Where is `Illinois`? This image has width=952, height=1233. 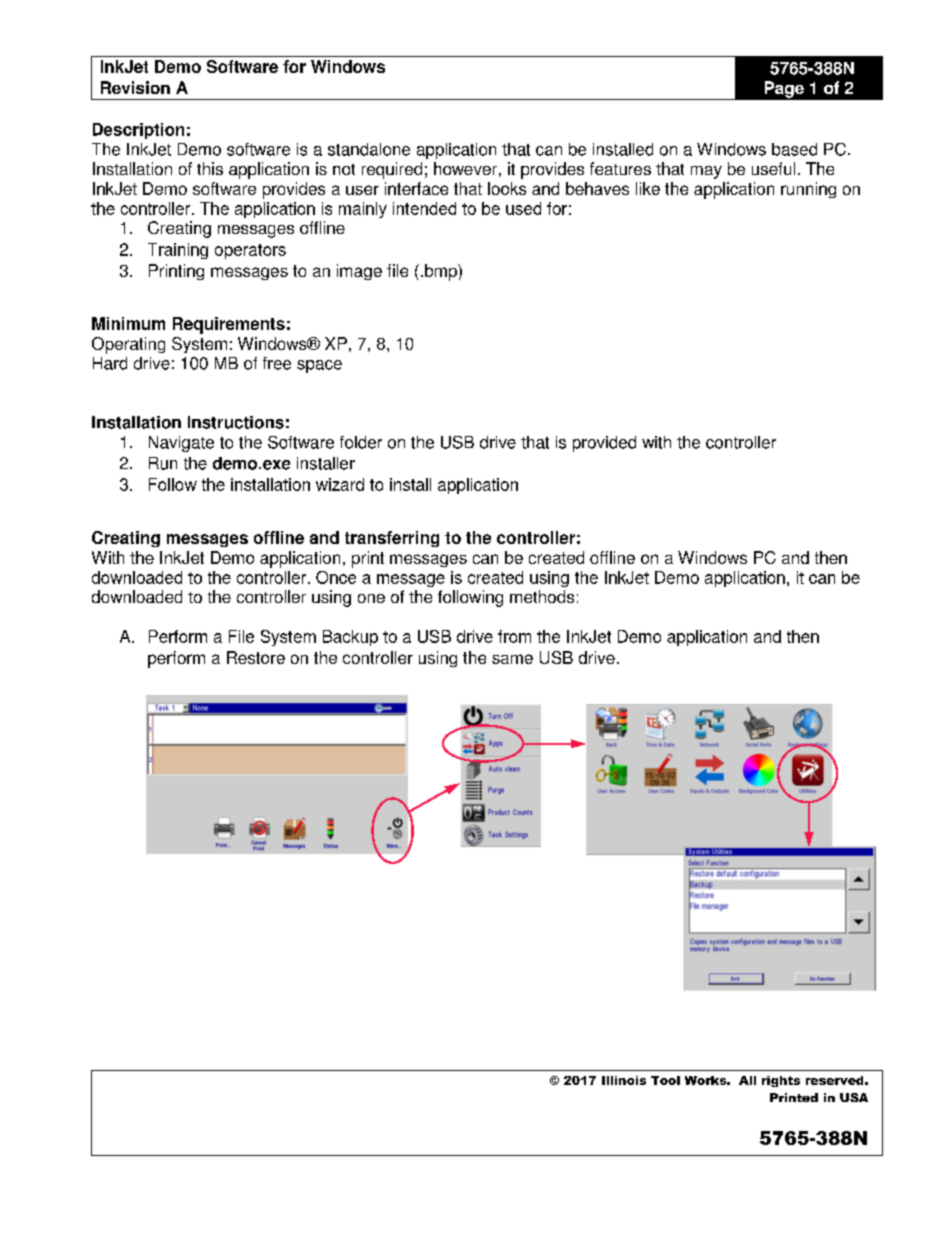 Illinois is located at coordinates (624, 1080).
